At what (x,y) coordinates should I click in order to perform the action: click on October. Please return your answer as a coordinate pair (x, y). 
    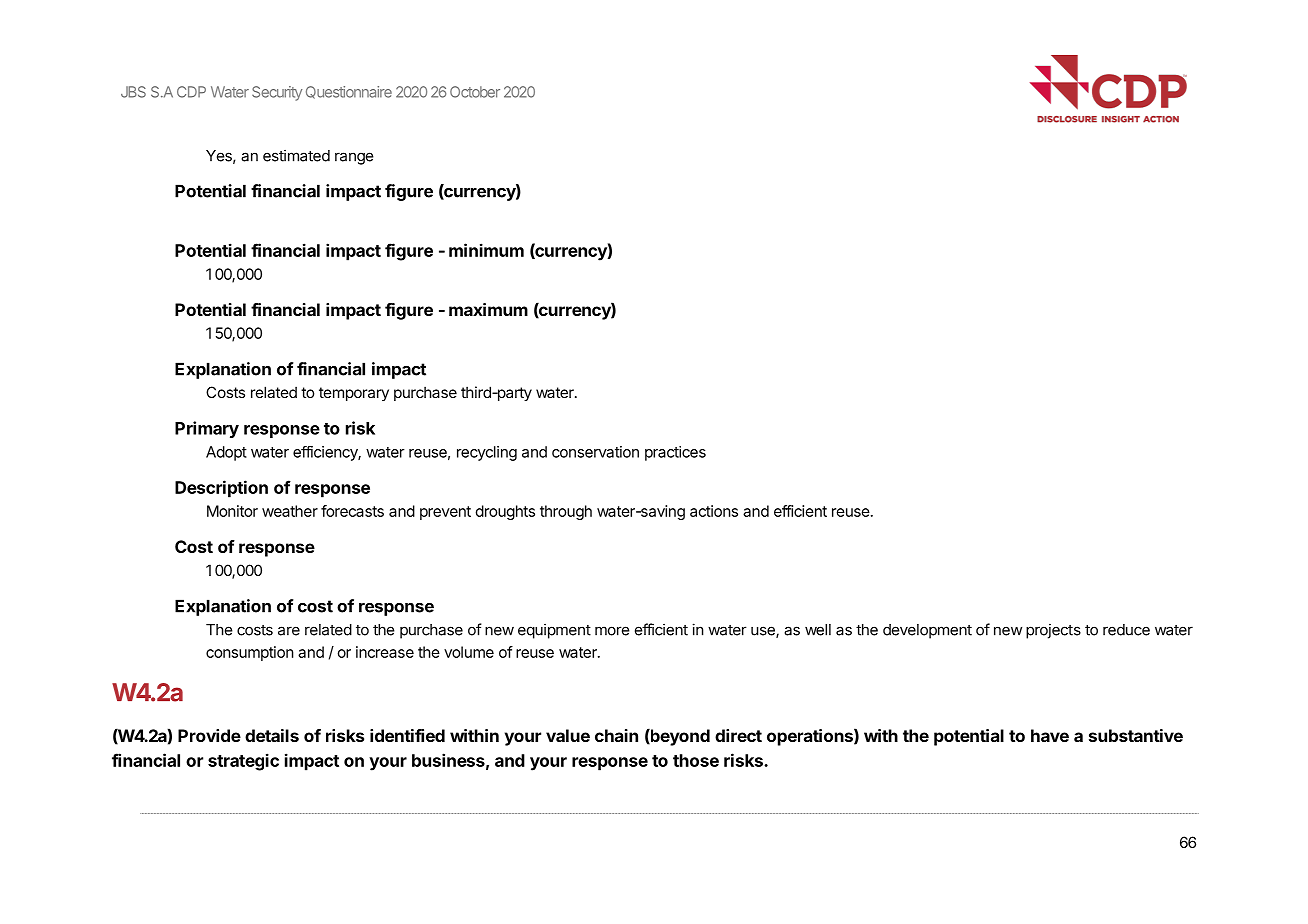
    Looking at the image, I should click on (475, 92).
